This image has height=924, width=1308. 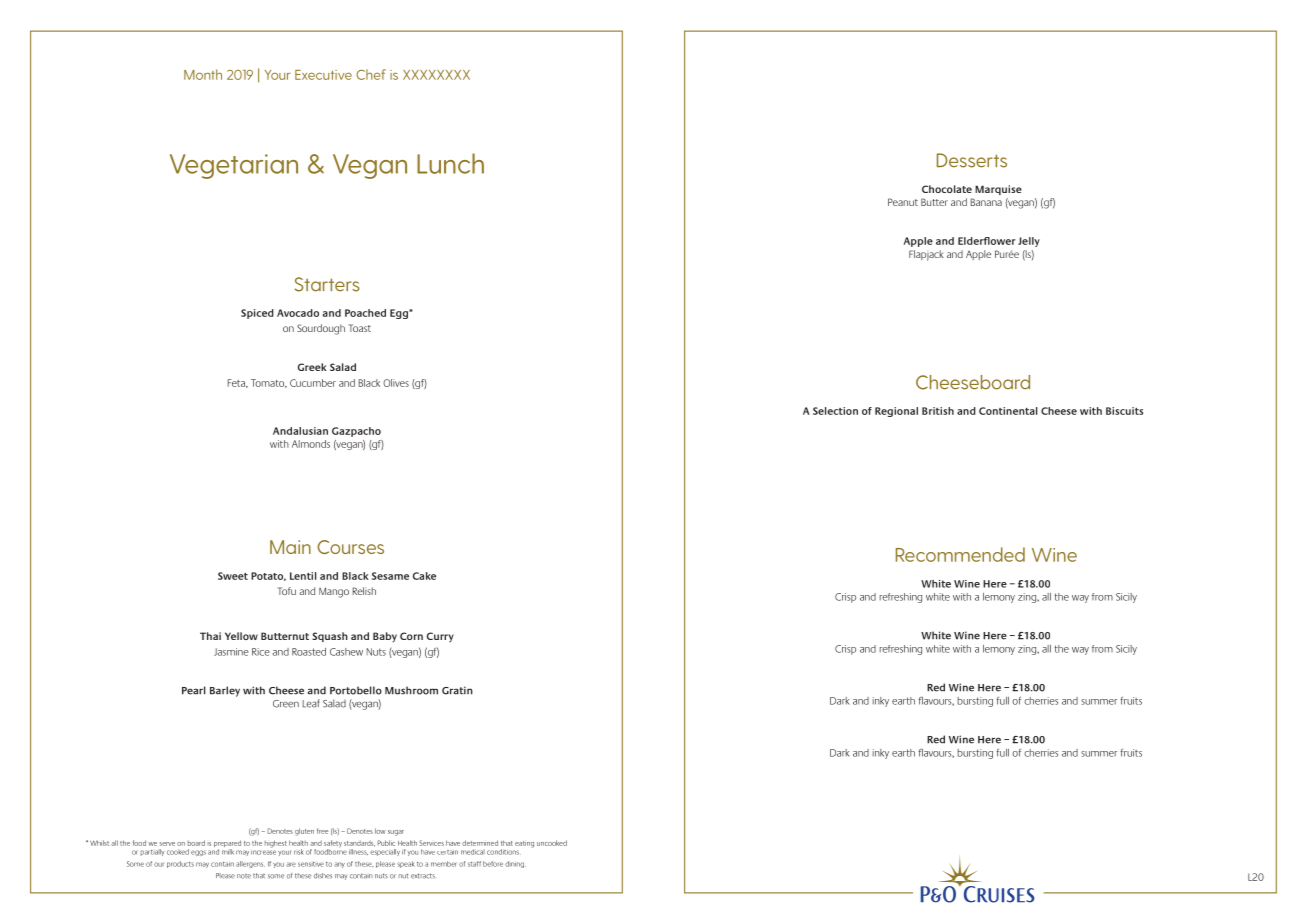 What do you see at coordinates (947, 189) in the image?
I see `Chocolate` at bounding box center [947, 189].
